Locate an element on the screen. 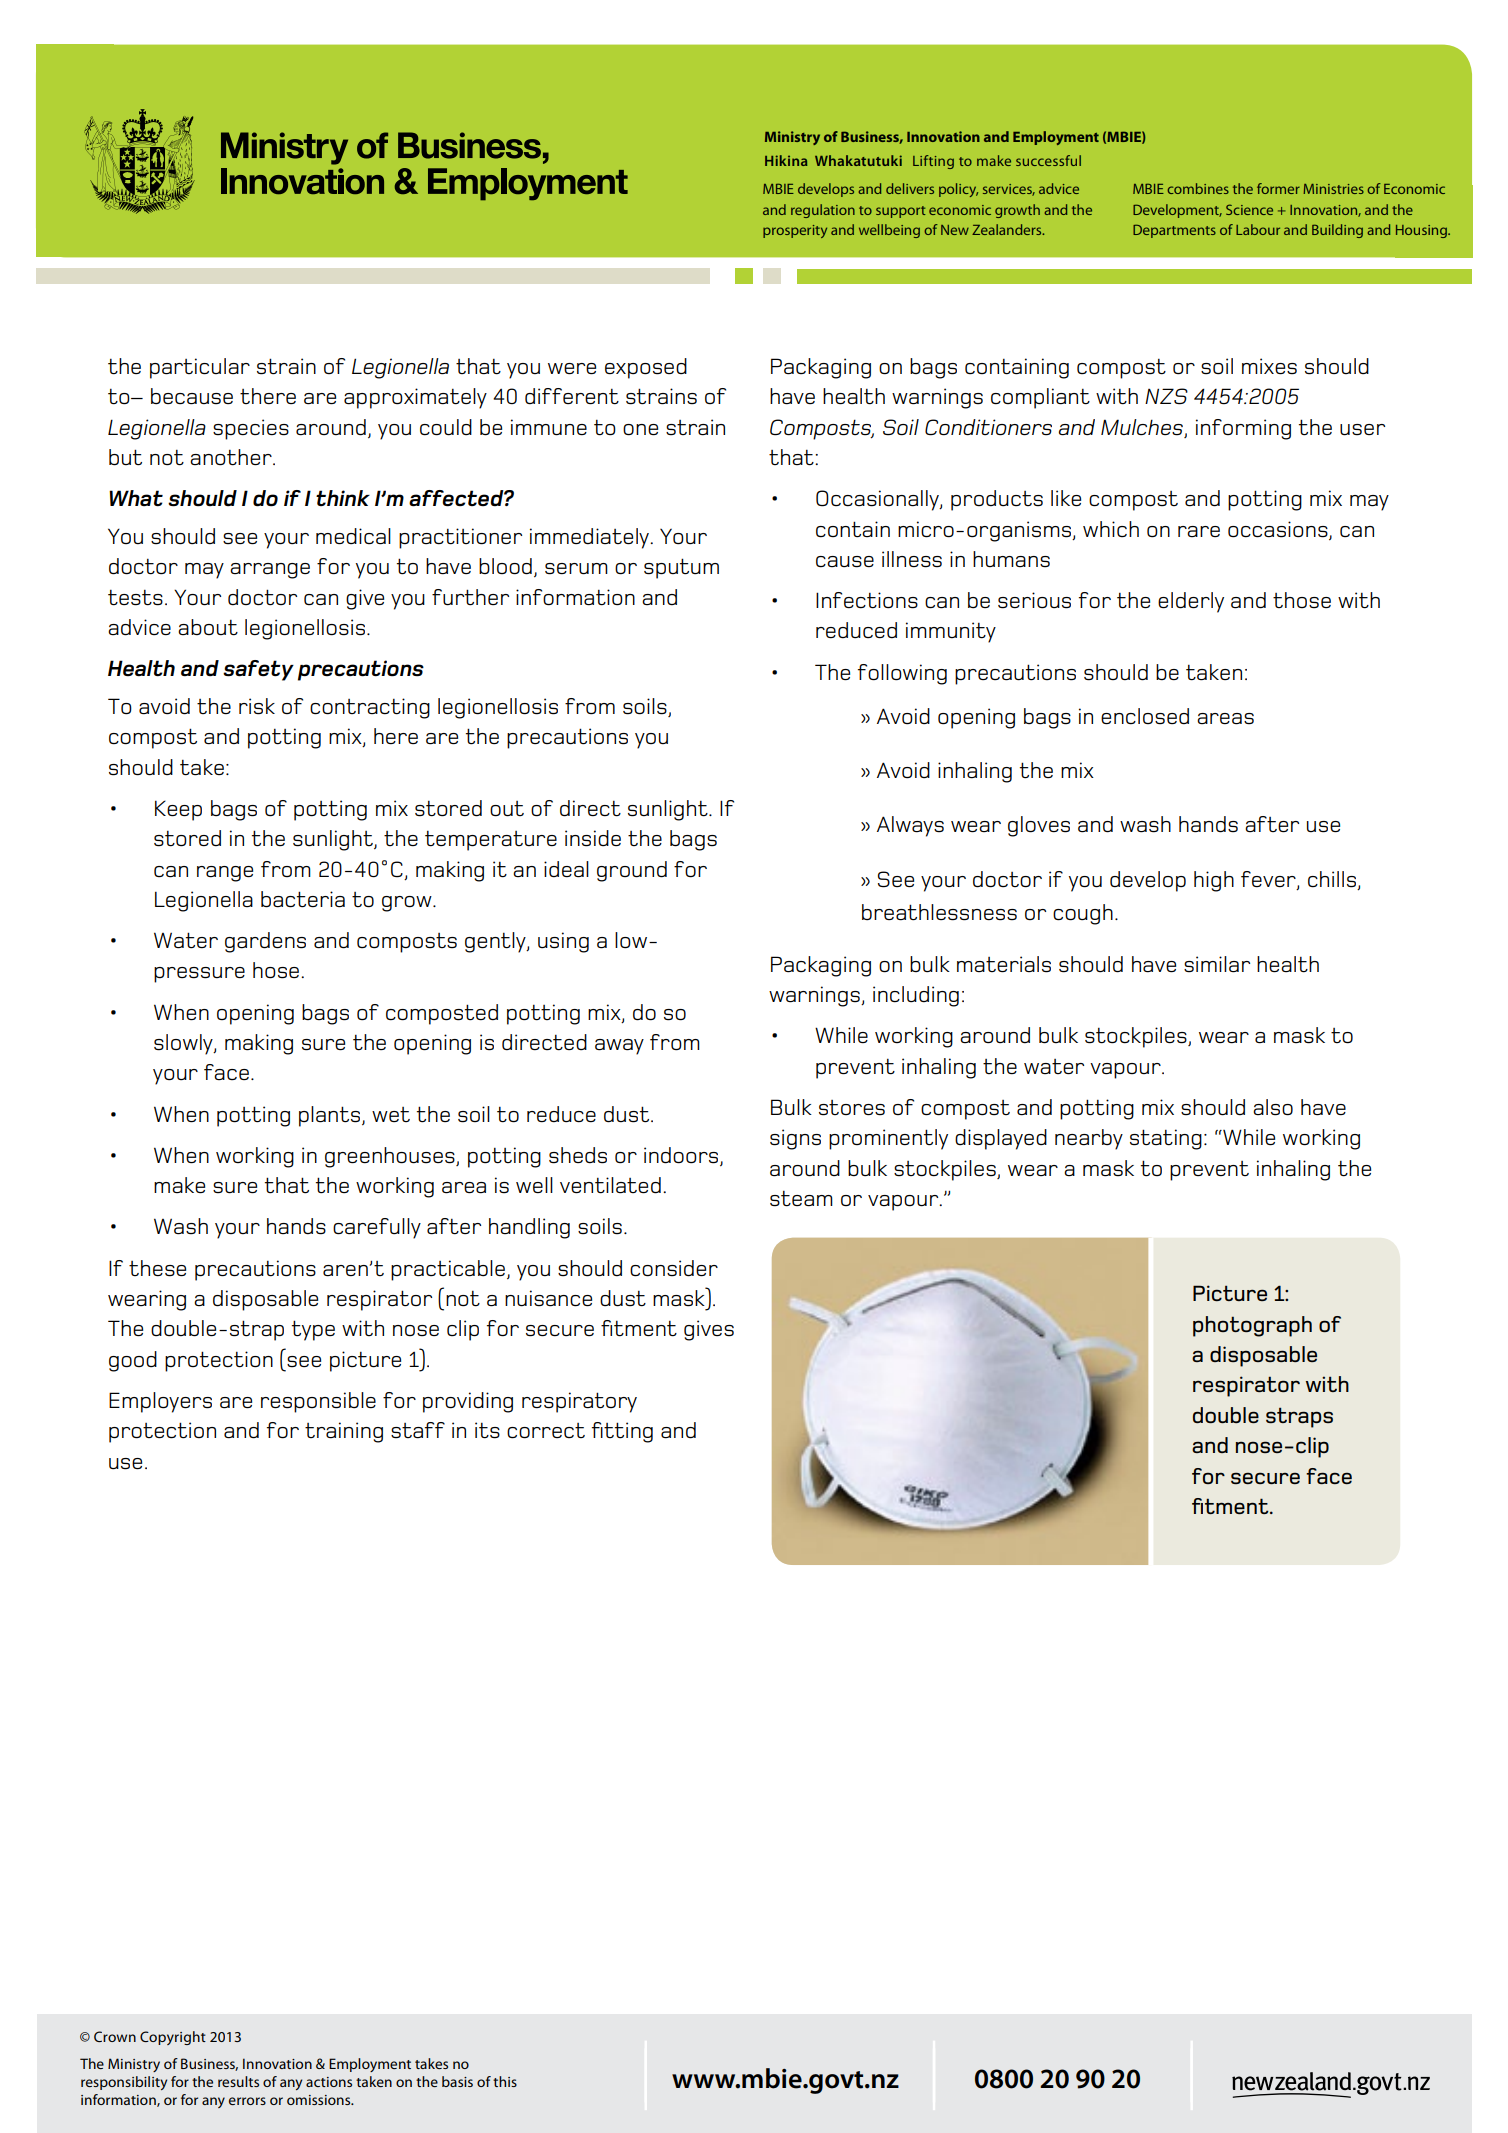 The image size is (1508, 2133). basis is located at coordinates (457, 2081).
